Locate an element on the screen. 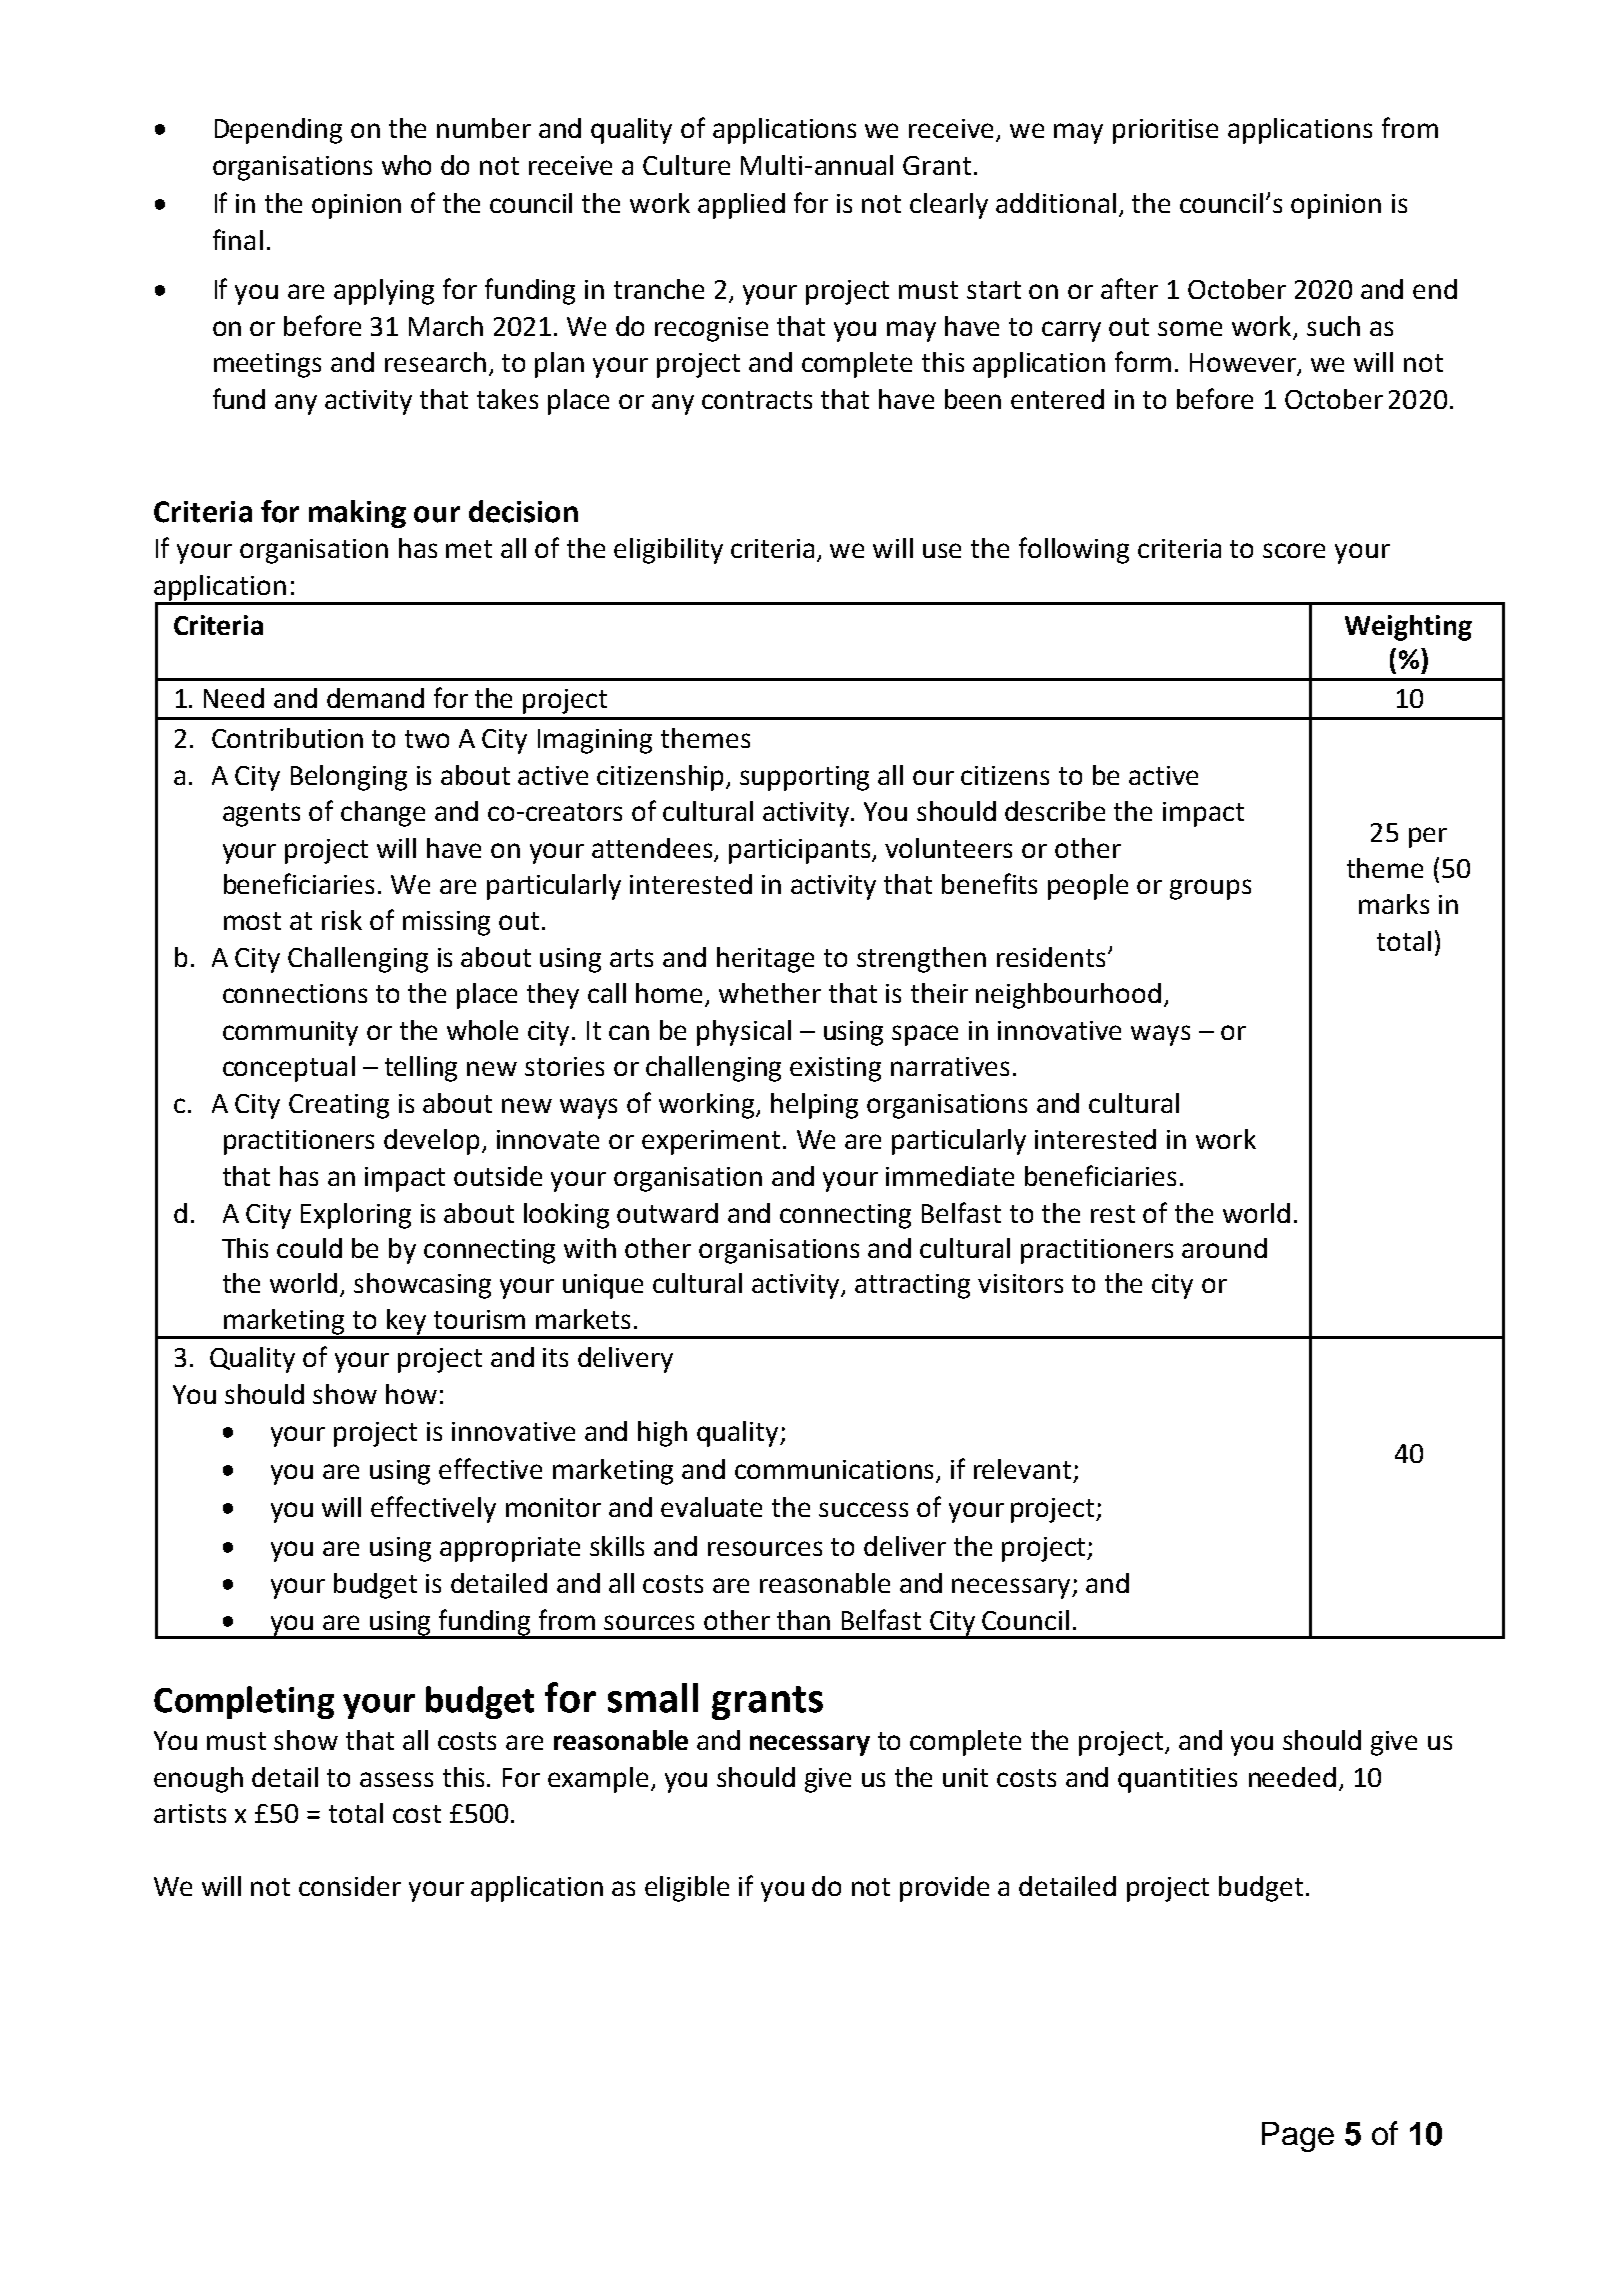 The height and width of the screenshot is (2287, 1616). around is located at coordinates (1224, 1248).
